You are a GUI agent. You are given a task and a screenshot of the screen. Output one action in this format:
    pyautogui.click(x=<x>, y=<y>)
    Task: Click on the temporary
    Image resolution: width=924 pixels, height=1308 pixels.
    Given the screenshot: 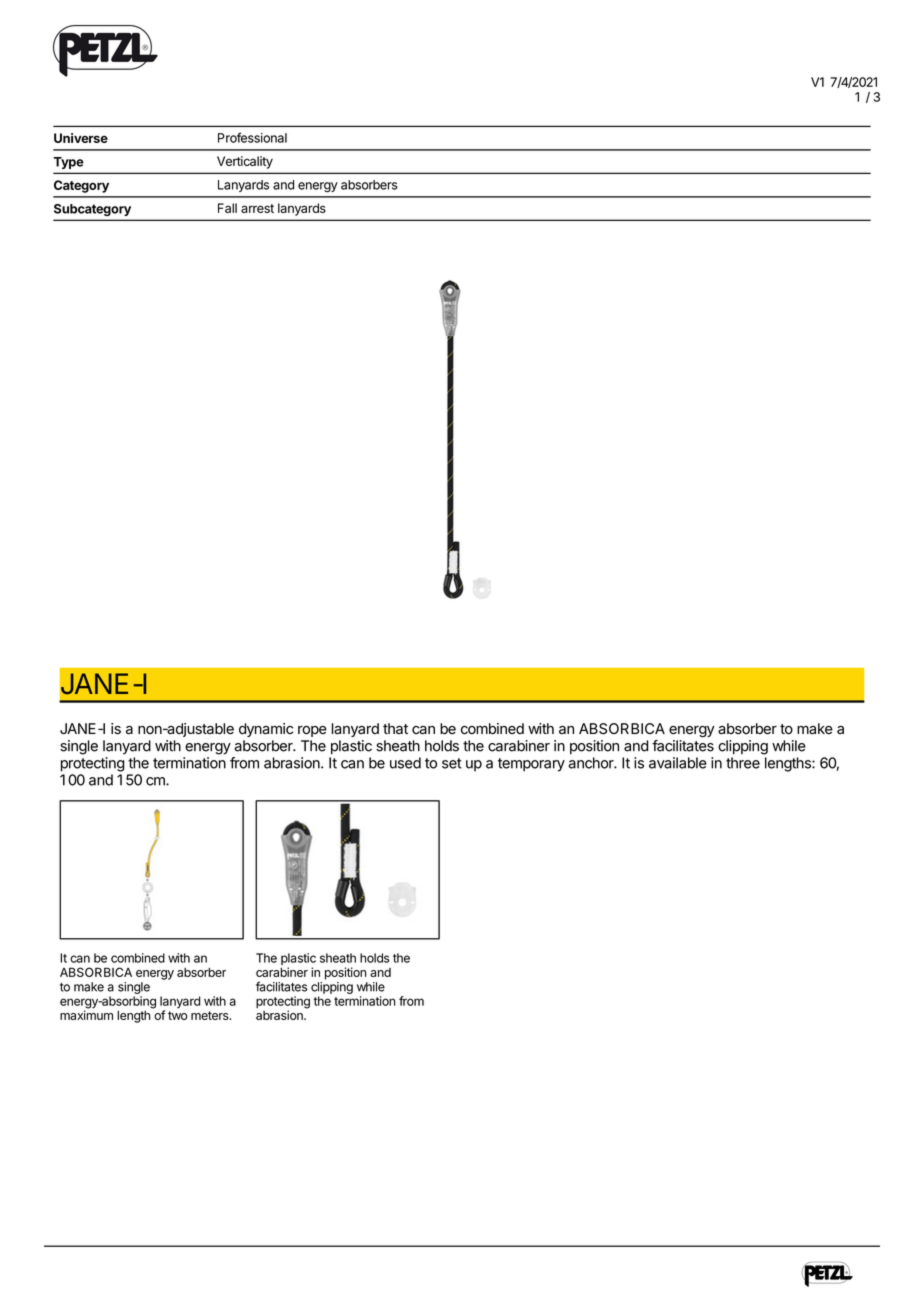 What is the action you would take?
    pyautogui.click(x=531, y=765)
